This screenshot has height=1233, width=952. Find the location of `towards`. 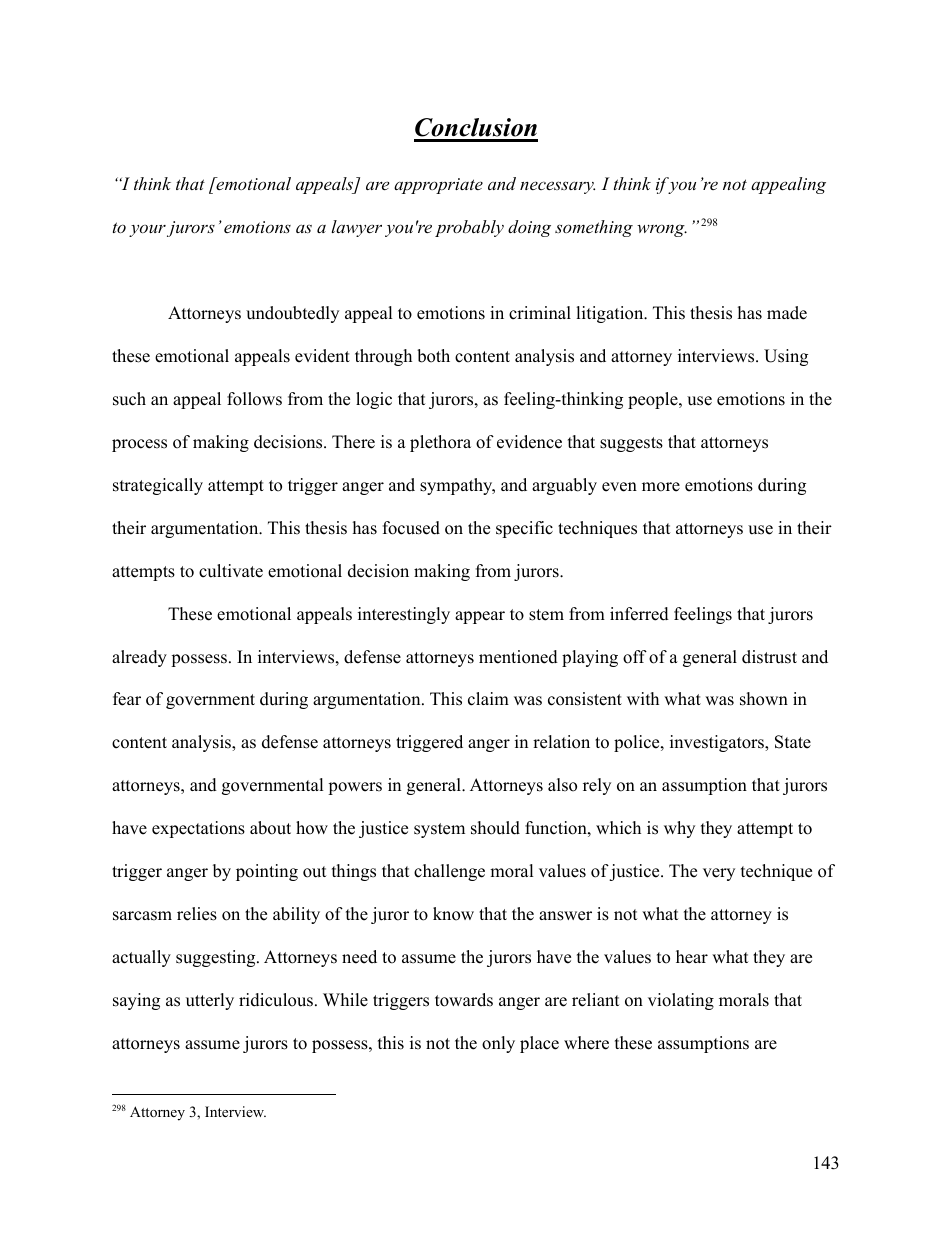

towards is located at coordinates (464, 1000).
